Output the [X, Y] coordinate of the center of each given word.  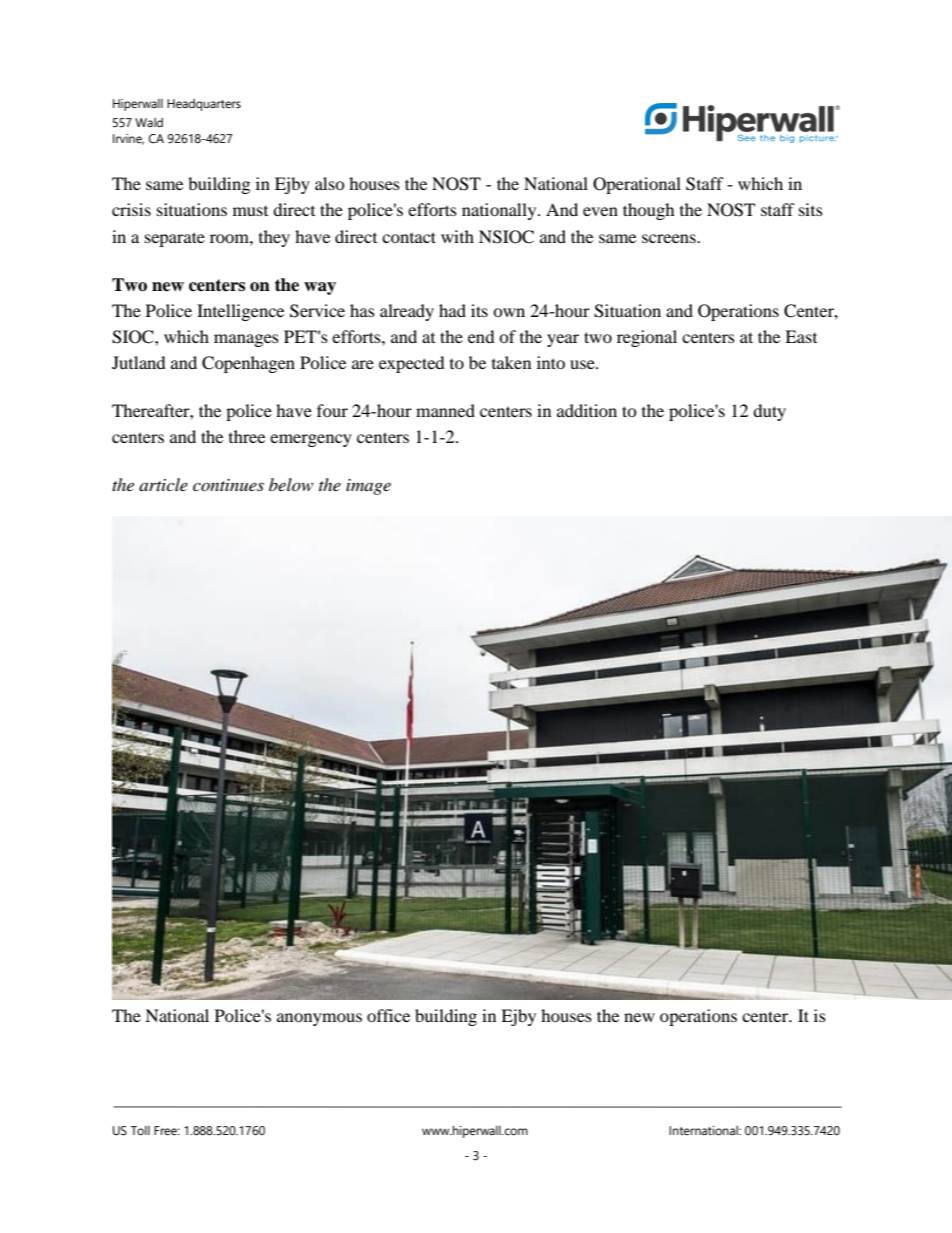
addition [587, 410]
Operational [637, 185]
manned [445, 410]
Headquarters [204, 105]
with [457, 236]
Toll [140, 1131]
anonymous [319, 1019]
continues [228, 485]
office [388, 1015]
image [368, 487]
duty [769, 412]
